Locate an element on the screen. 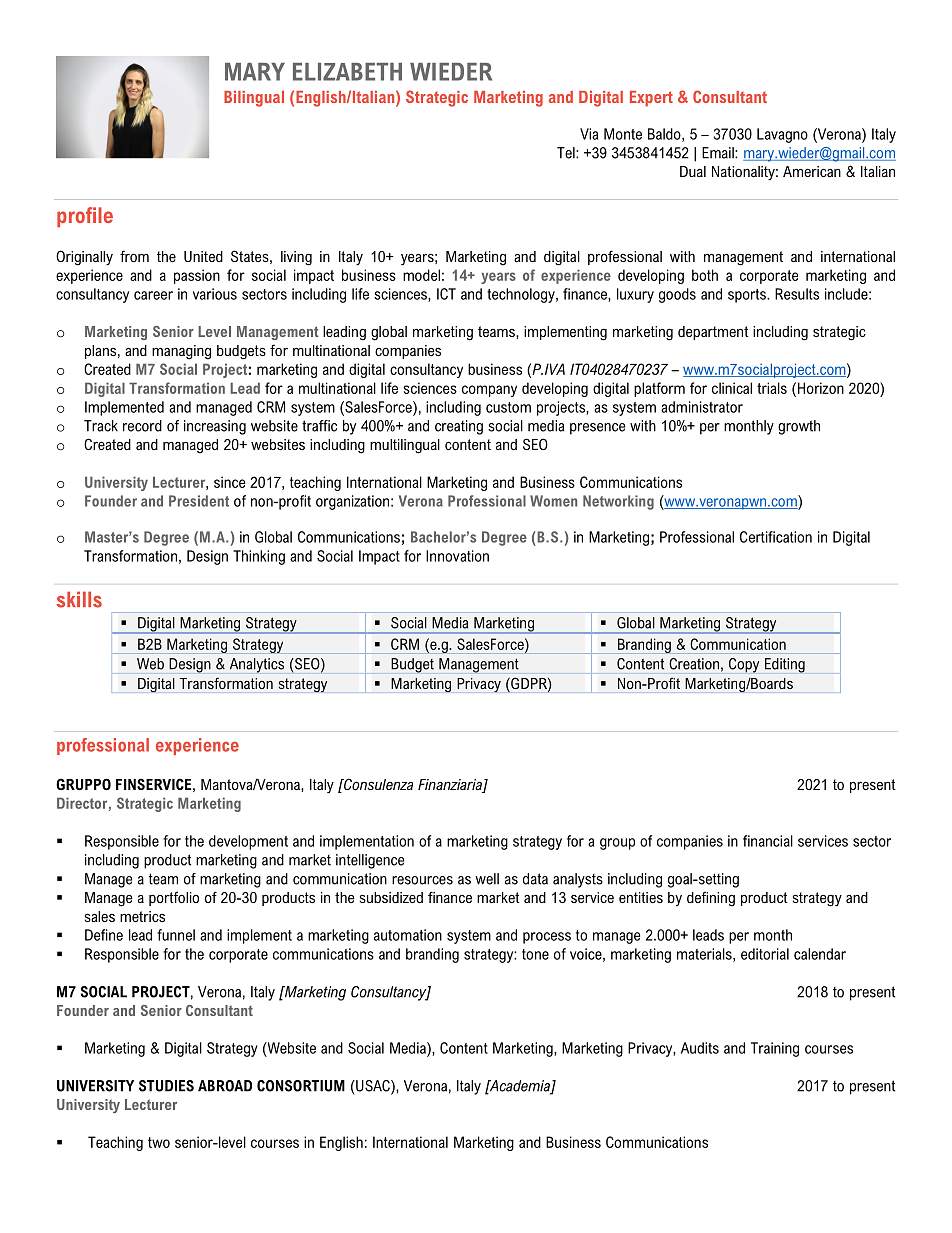 The height and width of the screenshot is (1233, 952). Innovation is located at coordinates (457, 556).
